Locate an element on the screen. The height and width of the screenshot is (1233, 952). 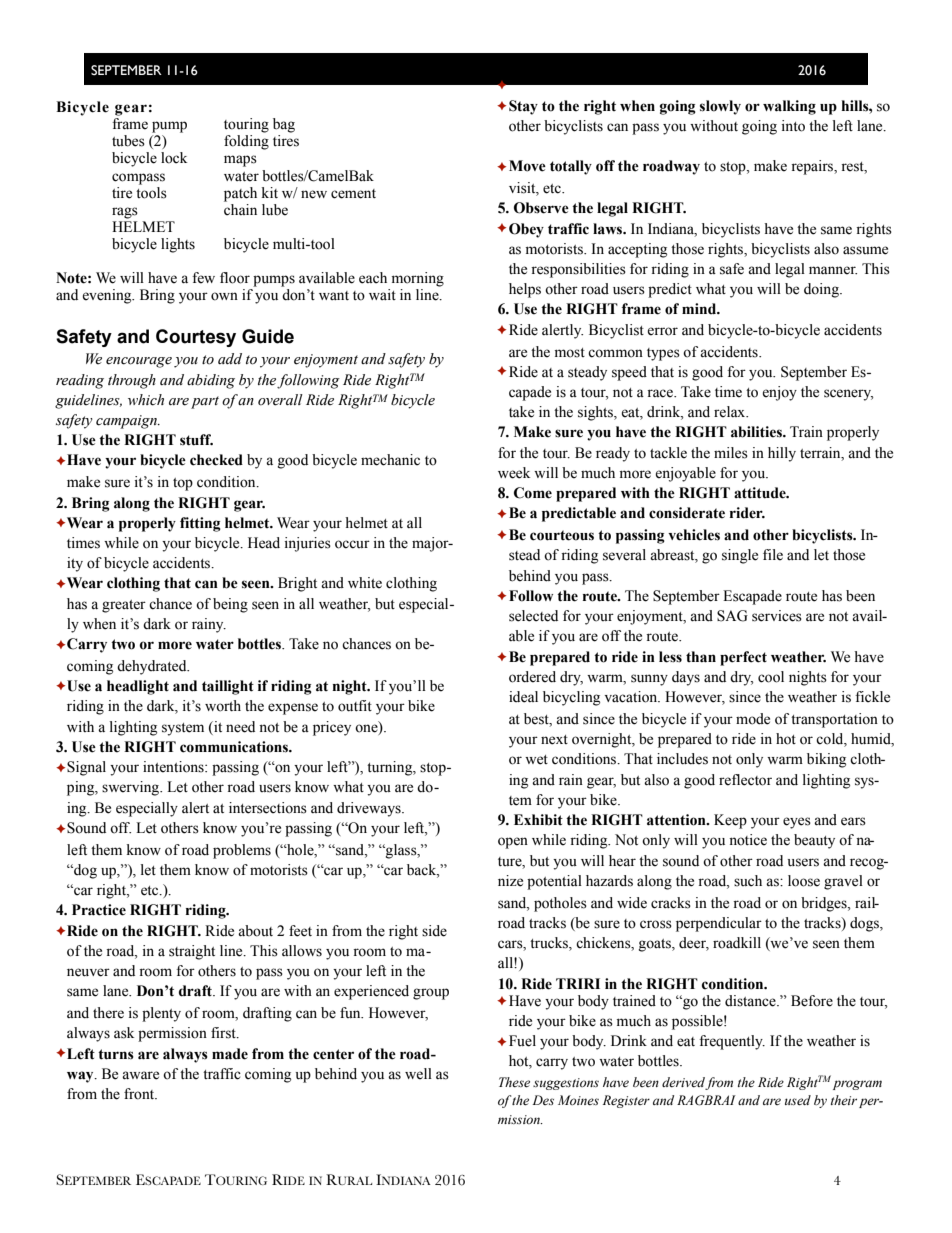
problems is located at coordinates (242, 851).
